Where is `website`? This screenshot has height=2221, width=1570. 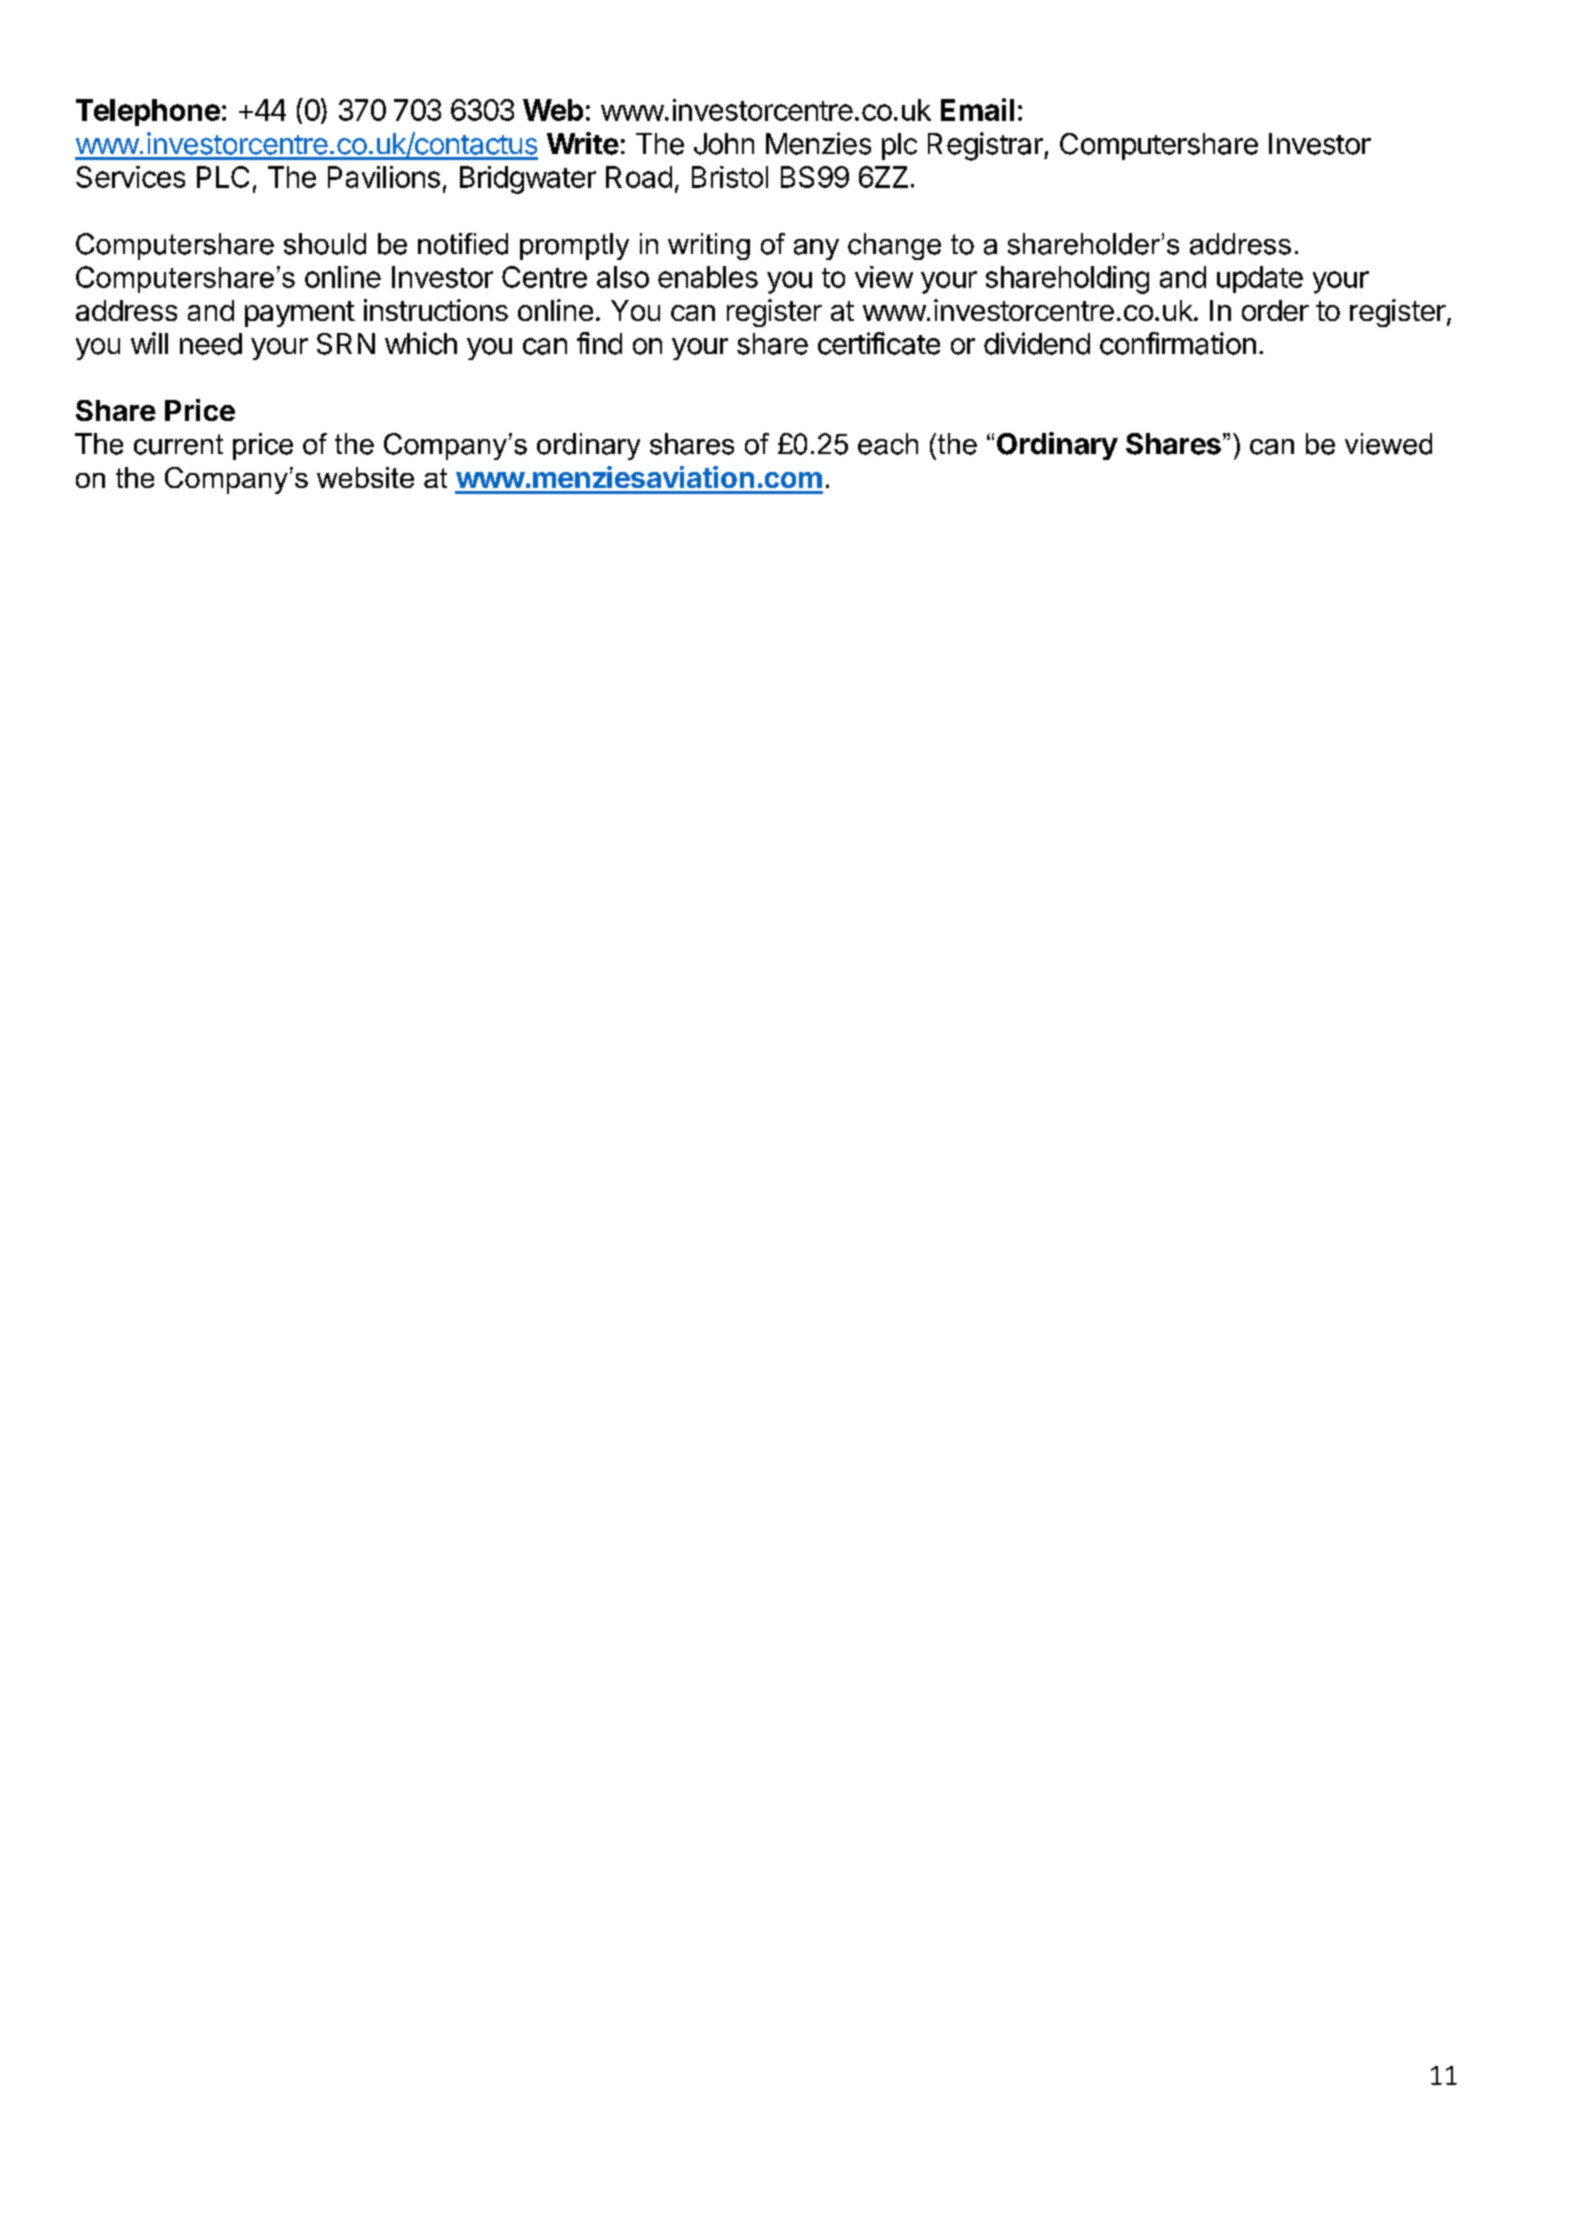 website is located at coordinates (365, 477).
